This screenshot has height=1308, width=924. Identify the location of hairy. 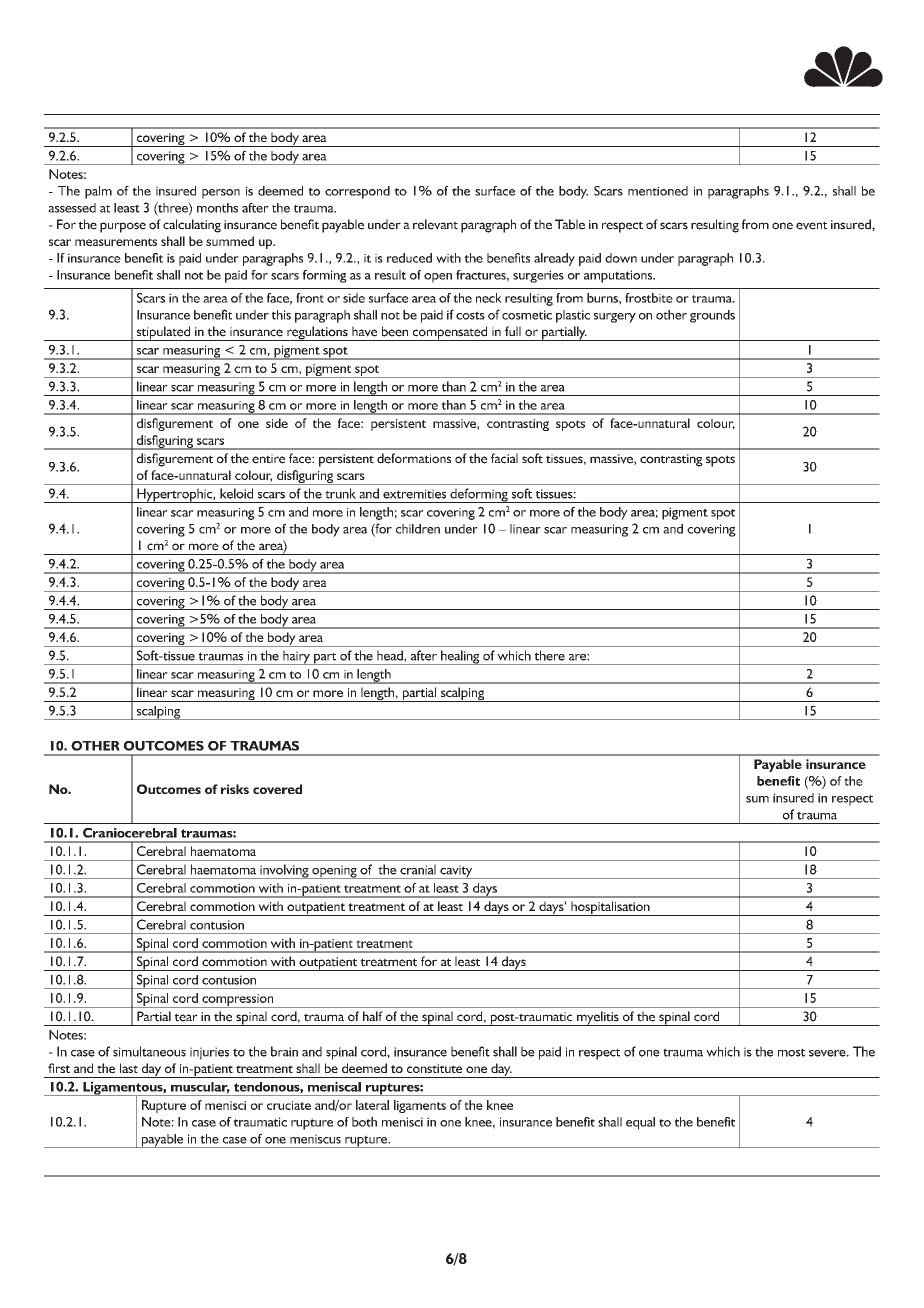
(296, 657).
